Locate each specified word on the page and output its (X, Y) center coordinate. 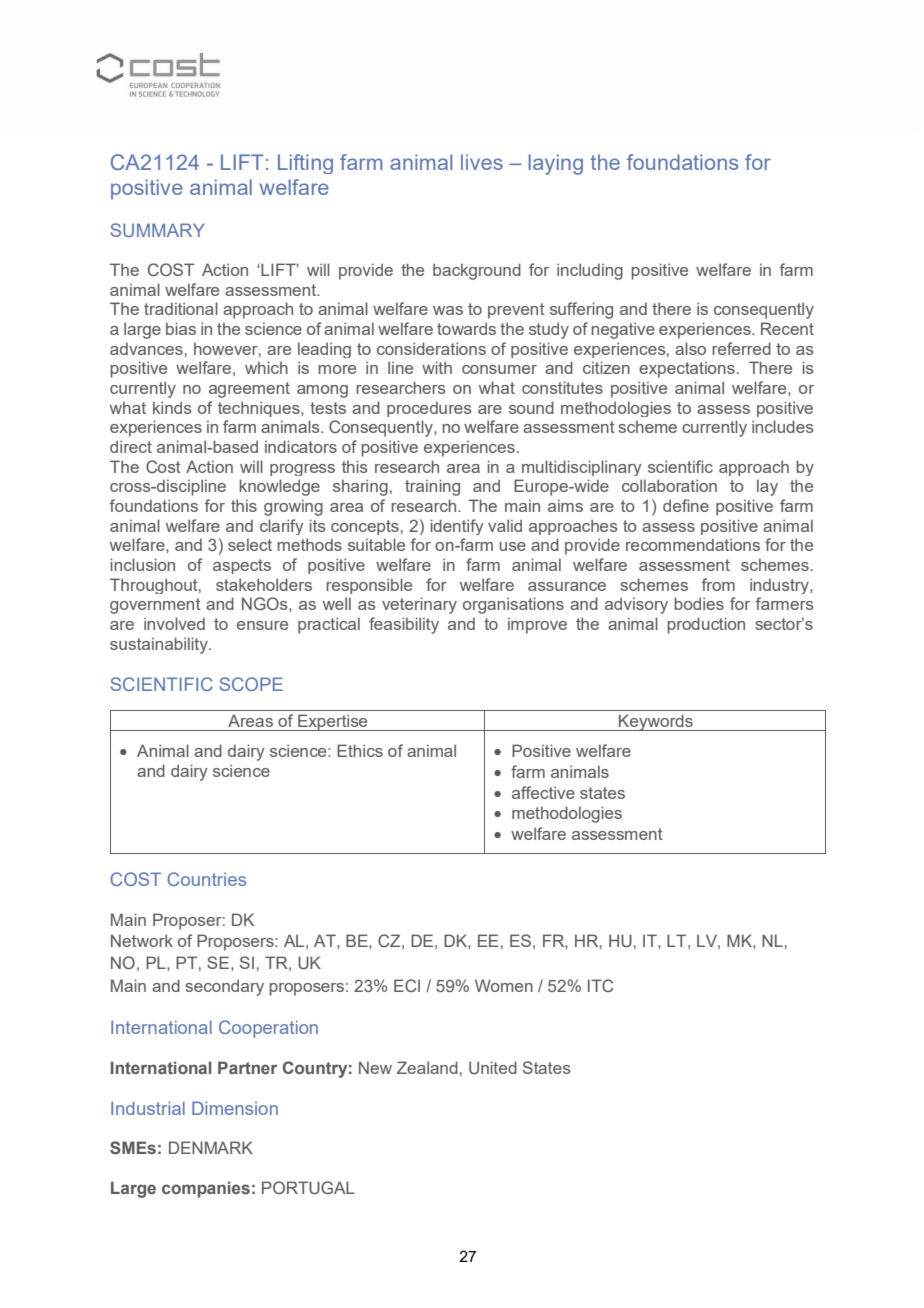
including (590, 271)
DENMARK (211, 1147)
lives (482, 162)
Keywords (656, 722)
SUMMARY (157, 230)
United (493, 1067)
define (686, 505)
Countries (206, 879)
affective (543, 792)
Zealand (427, 1067)
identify (457, 527)
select (250, 544)
